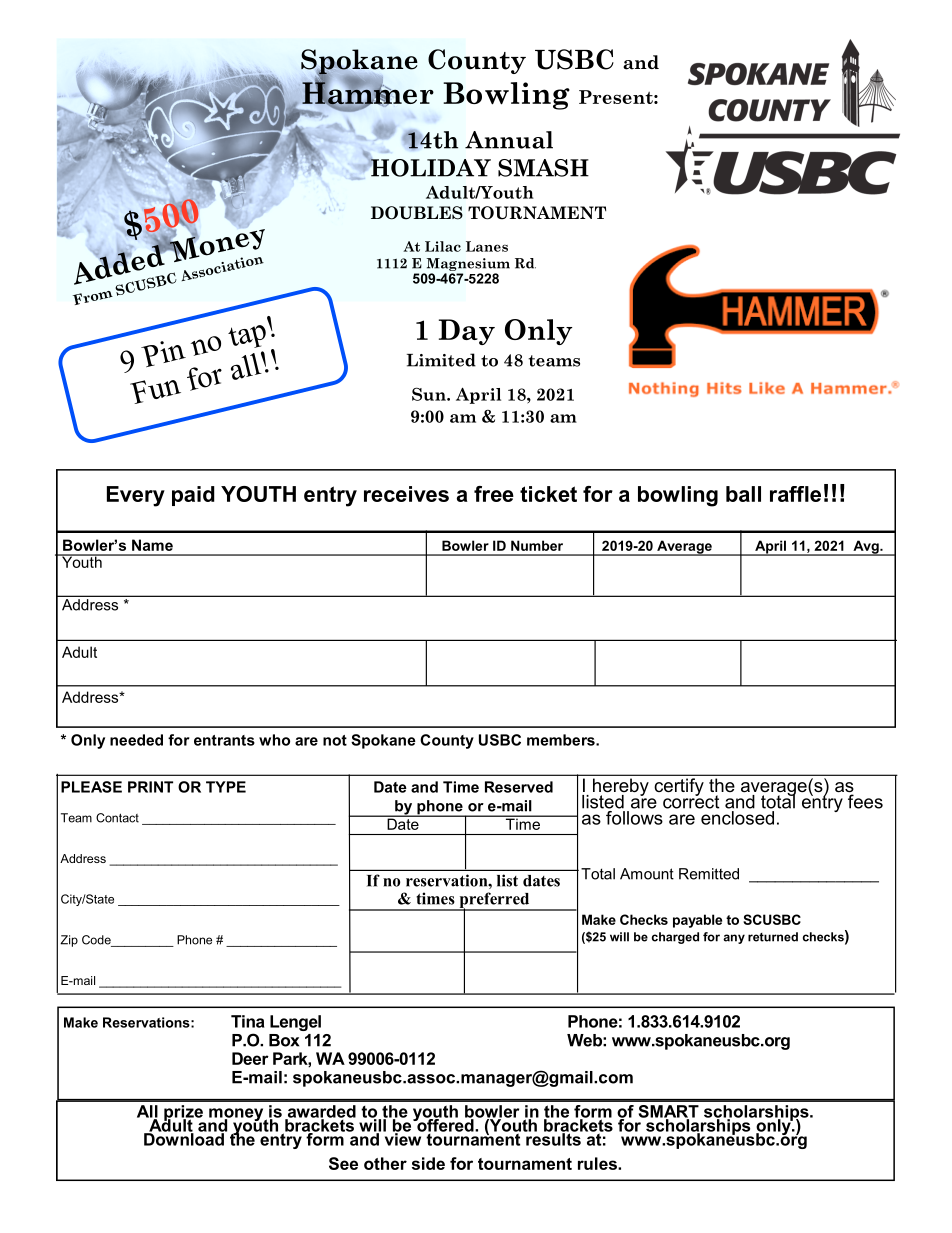 The image size is (952, 1233). Describe the element at coordinates (743, 494) in the image. I see `ball` at that location.
